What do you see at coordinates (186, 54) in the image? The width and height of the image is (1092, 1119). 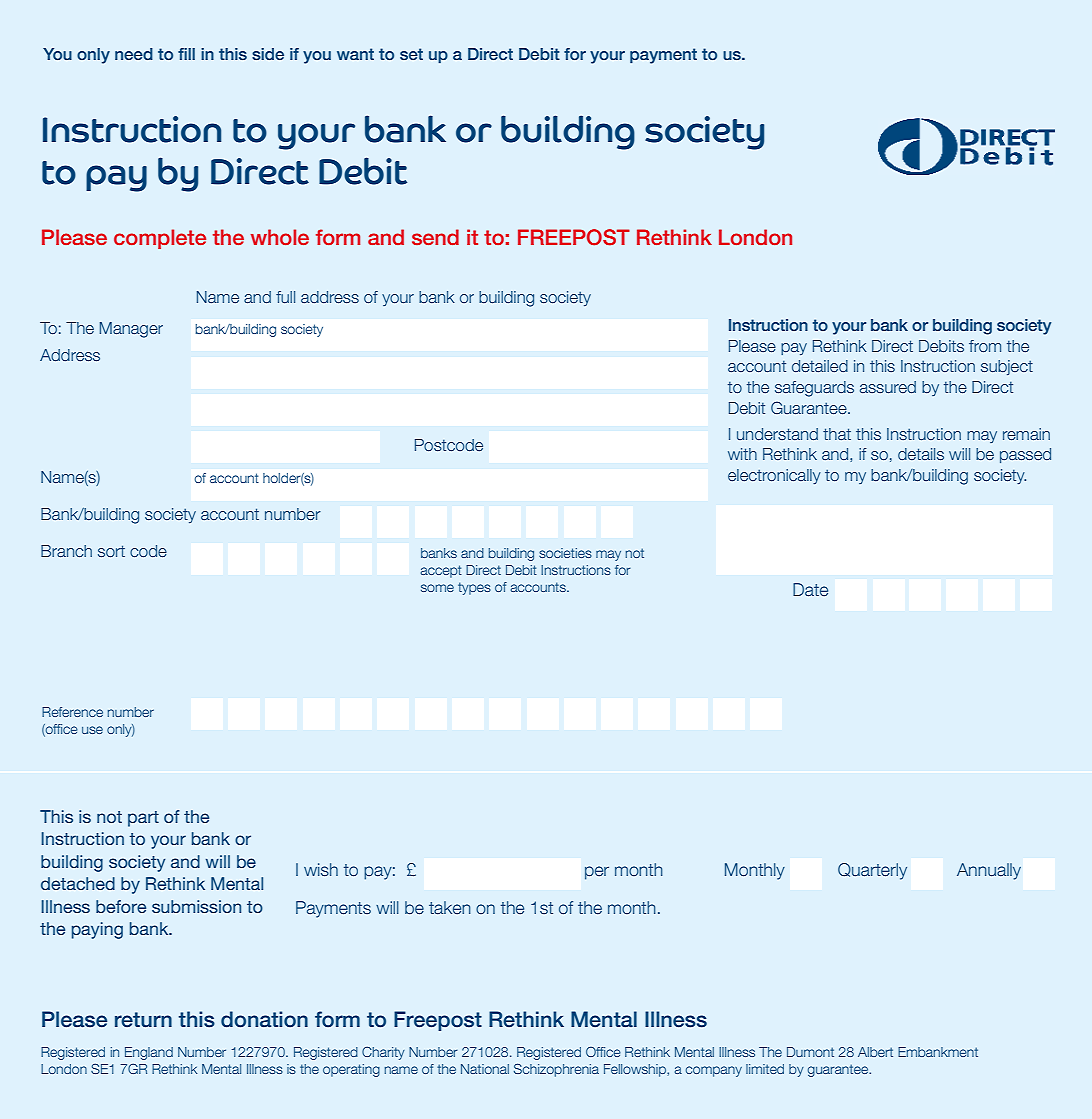 I see `fill` at bounding box center [186, 54].
